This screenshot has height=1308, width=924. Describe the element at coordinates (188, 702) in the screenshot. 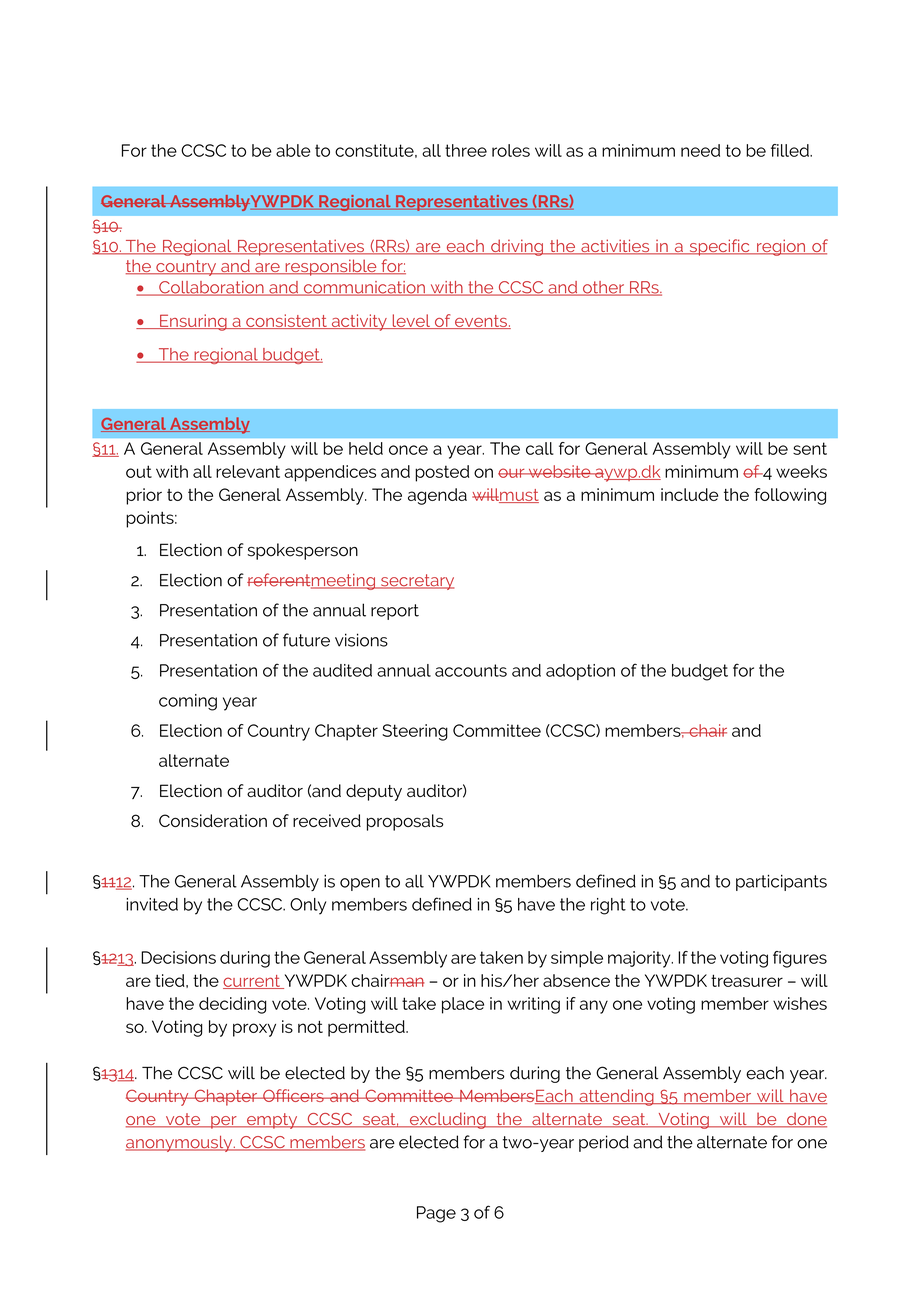

I see `coming` at that location.
